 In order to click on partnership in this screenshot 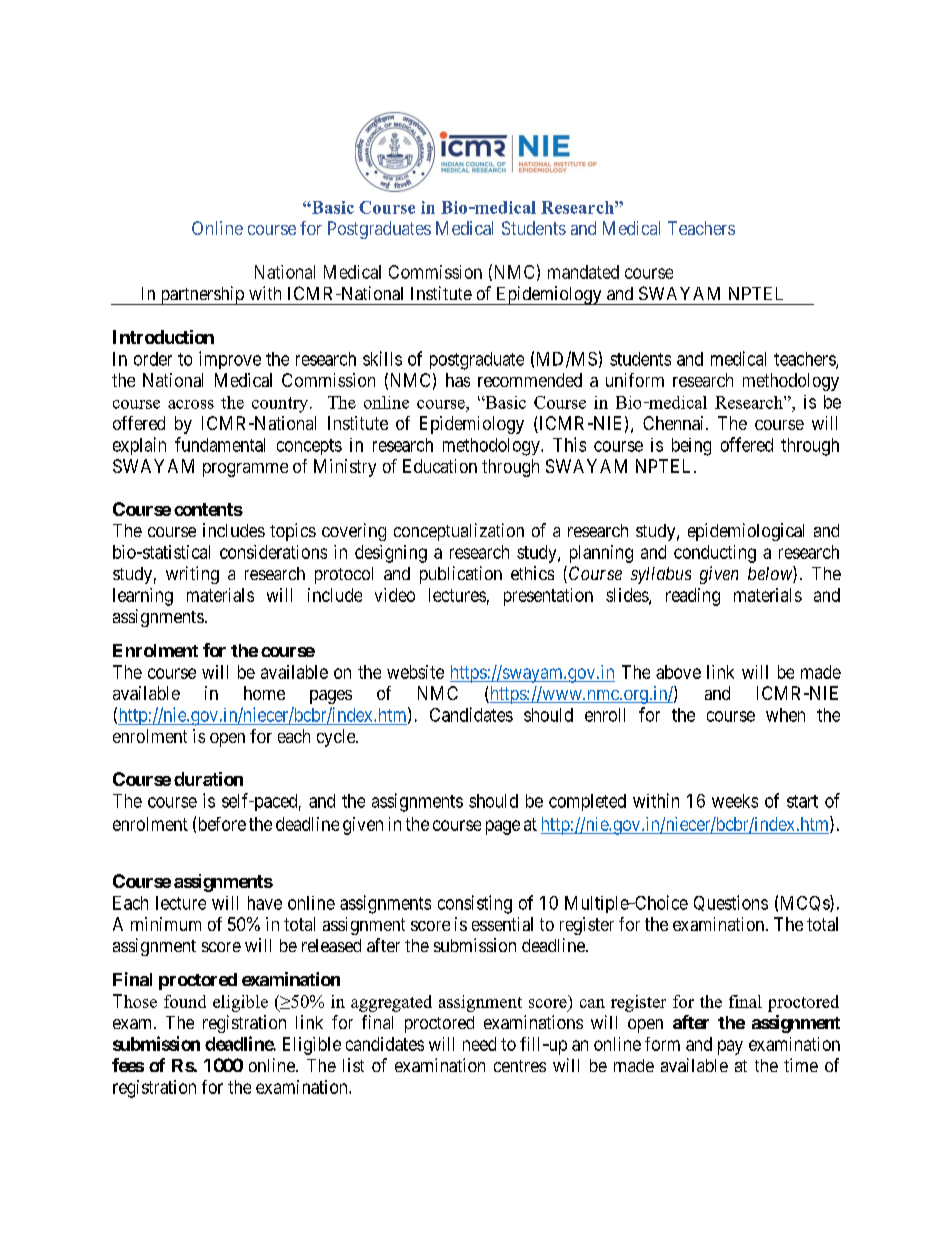, I will do `click(202, 295)`.
